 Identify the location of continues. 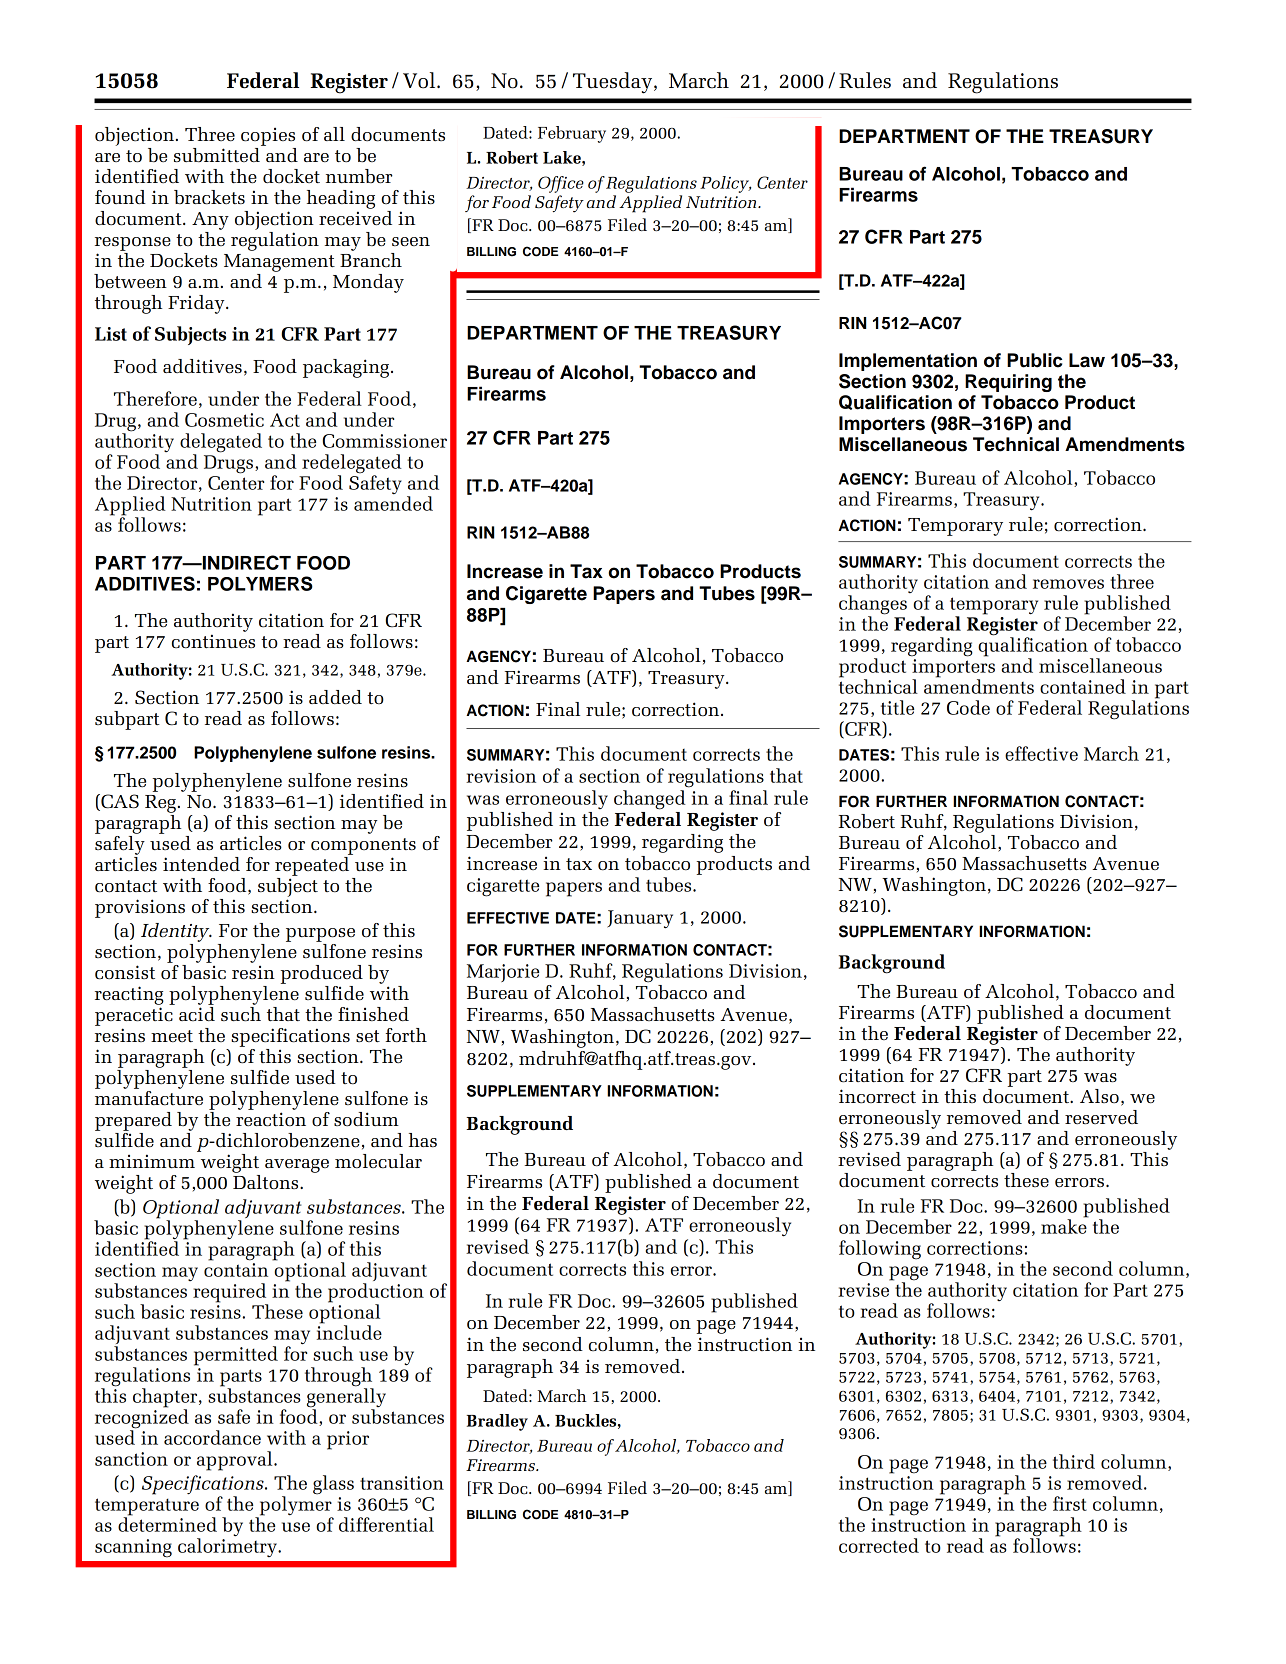
(213, 641).
